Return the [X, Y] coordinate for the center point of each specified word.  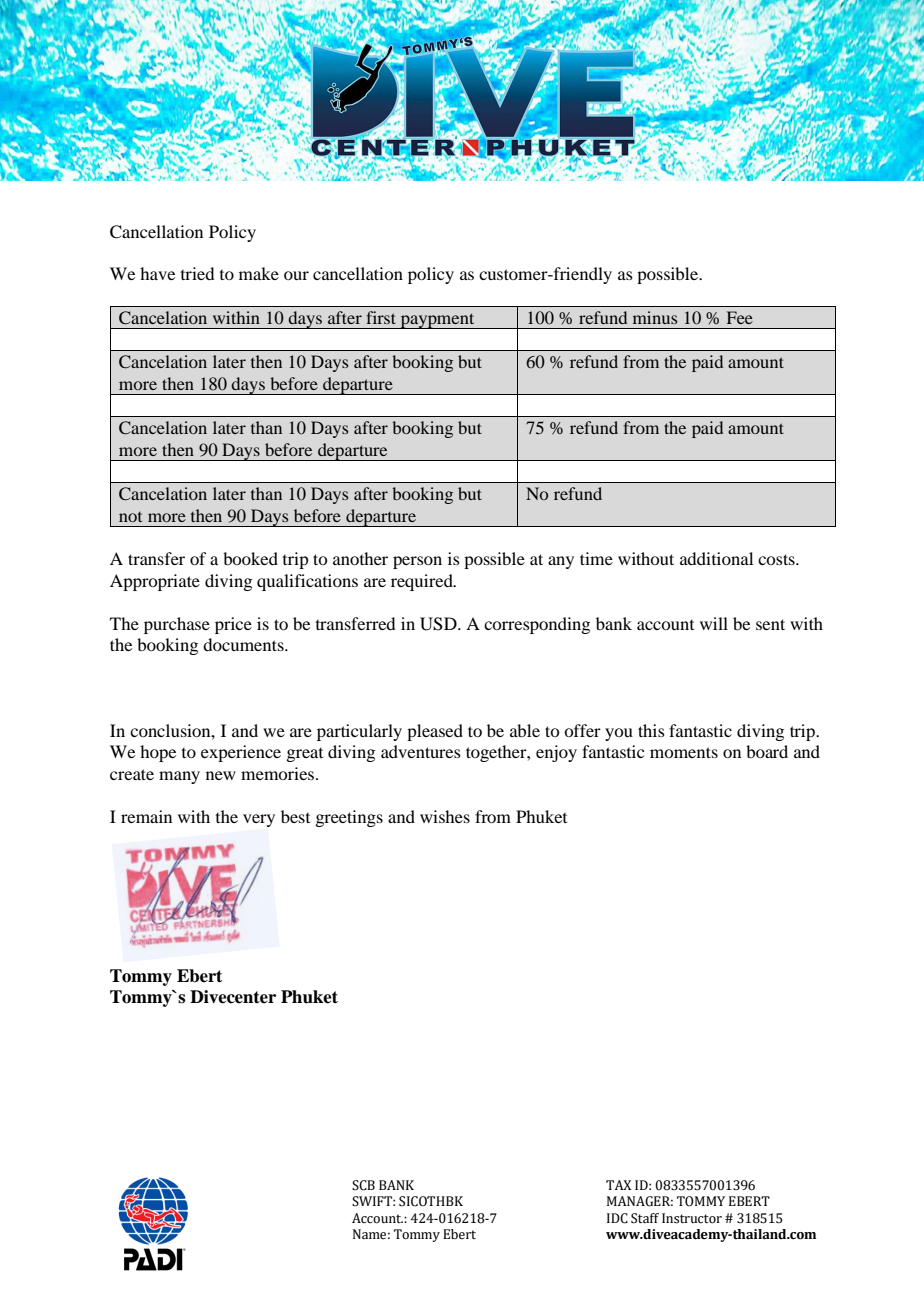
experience [241, 753]
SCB [363, 1185]
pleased [435, 732]
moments [684, 752]
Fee [740, 317]
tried [197, 273]
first [381, 317]
